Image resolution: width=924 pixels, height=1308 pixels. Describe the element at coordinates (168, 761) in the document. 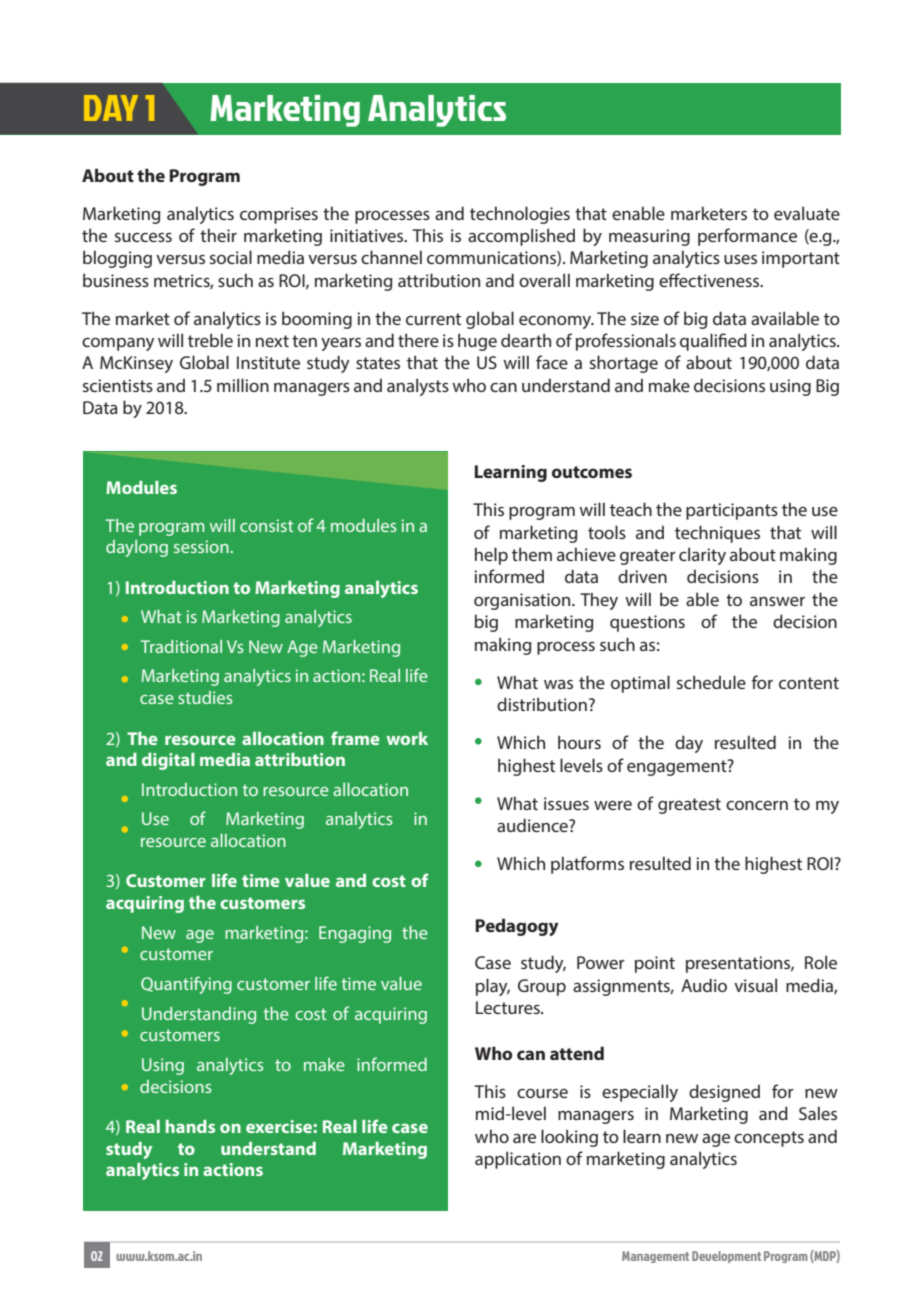

I see `digital` at that location.
